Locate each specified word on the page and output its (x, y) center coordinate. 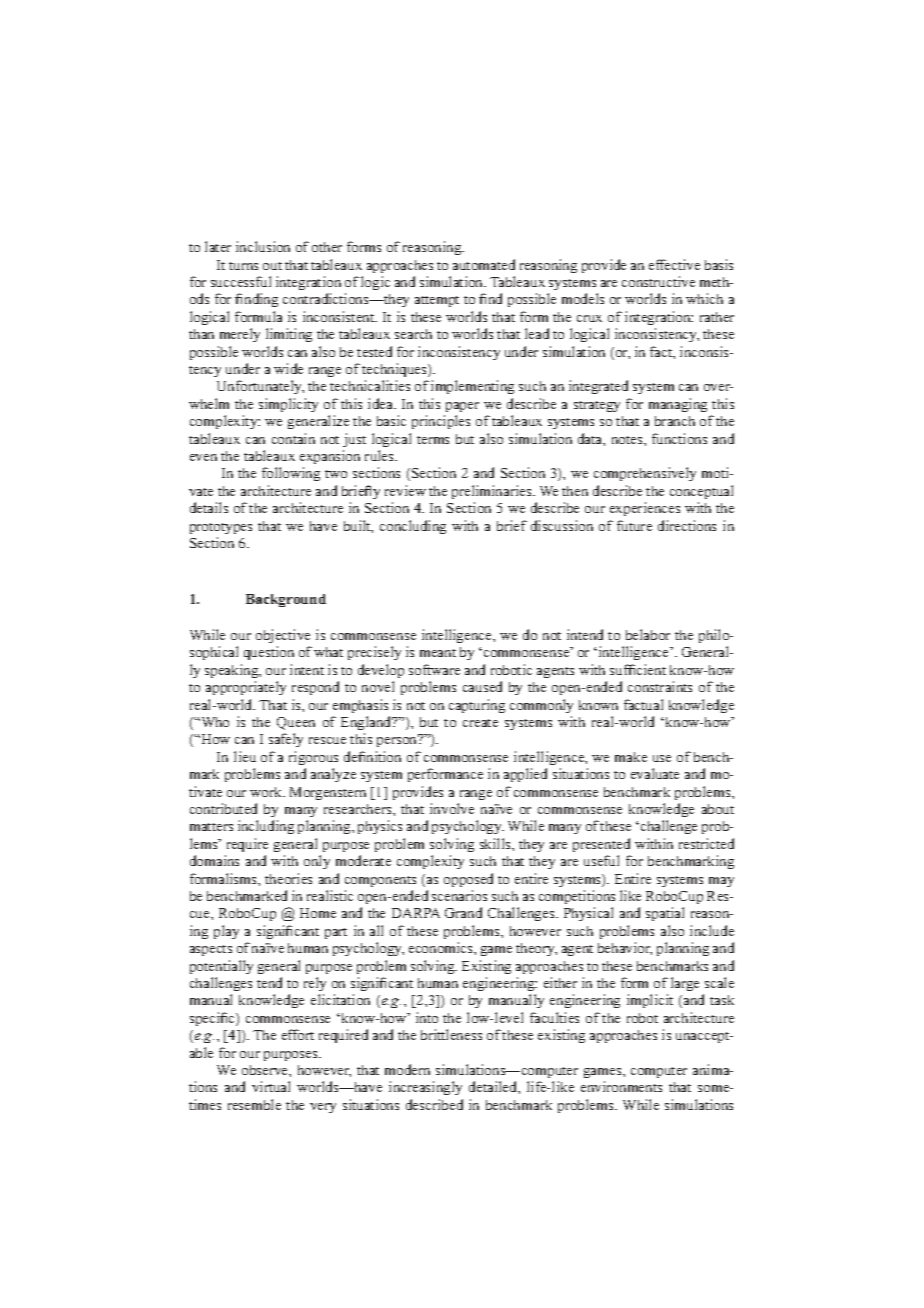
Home (318, 913)
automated (484, 264)
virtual (271, 1086)
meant (438, 653)
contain (293, 438)
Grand (463, 912)
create (480, 723)
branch (675, 421)
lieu (245, 756)
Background (286, 600)
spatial (665, 914)
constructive (658, 281)
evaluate (655, 773)
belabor (648, 634)
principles (441, 422)
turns (243, 266)
